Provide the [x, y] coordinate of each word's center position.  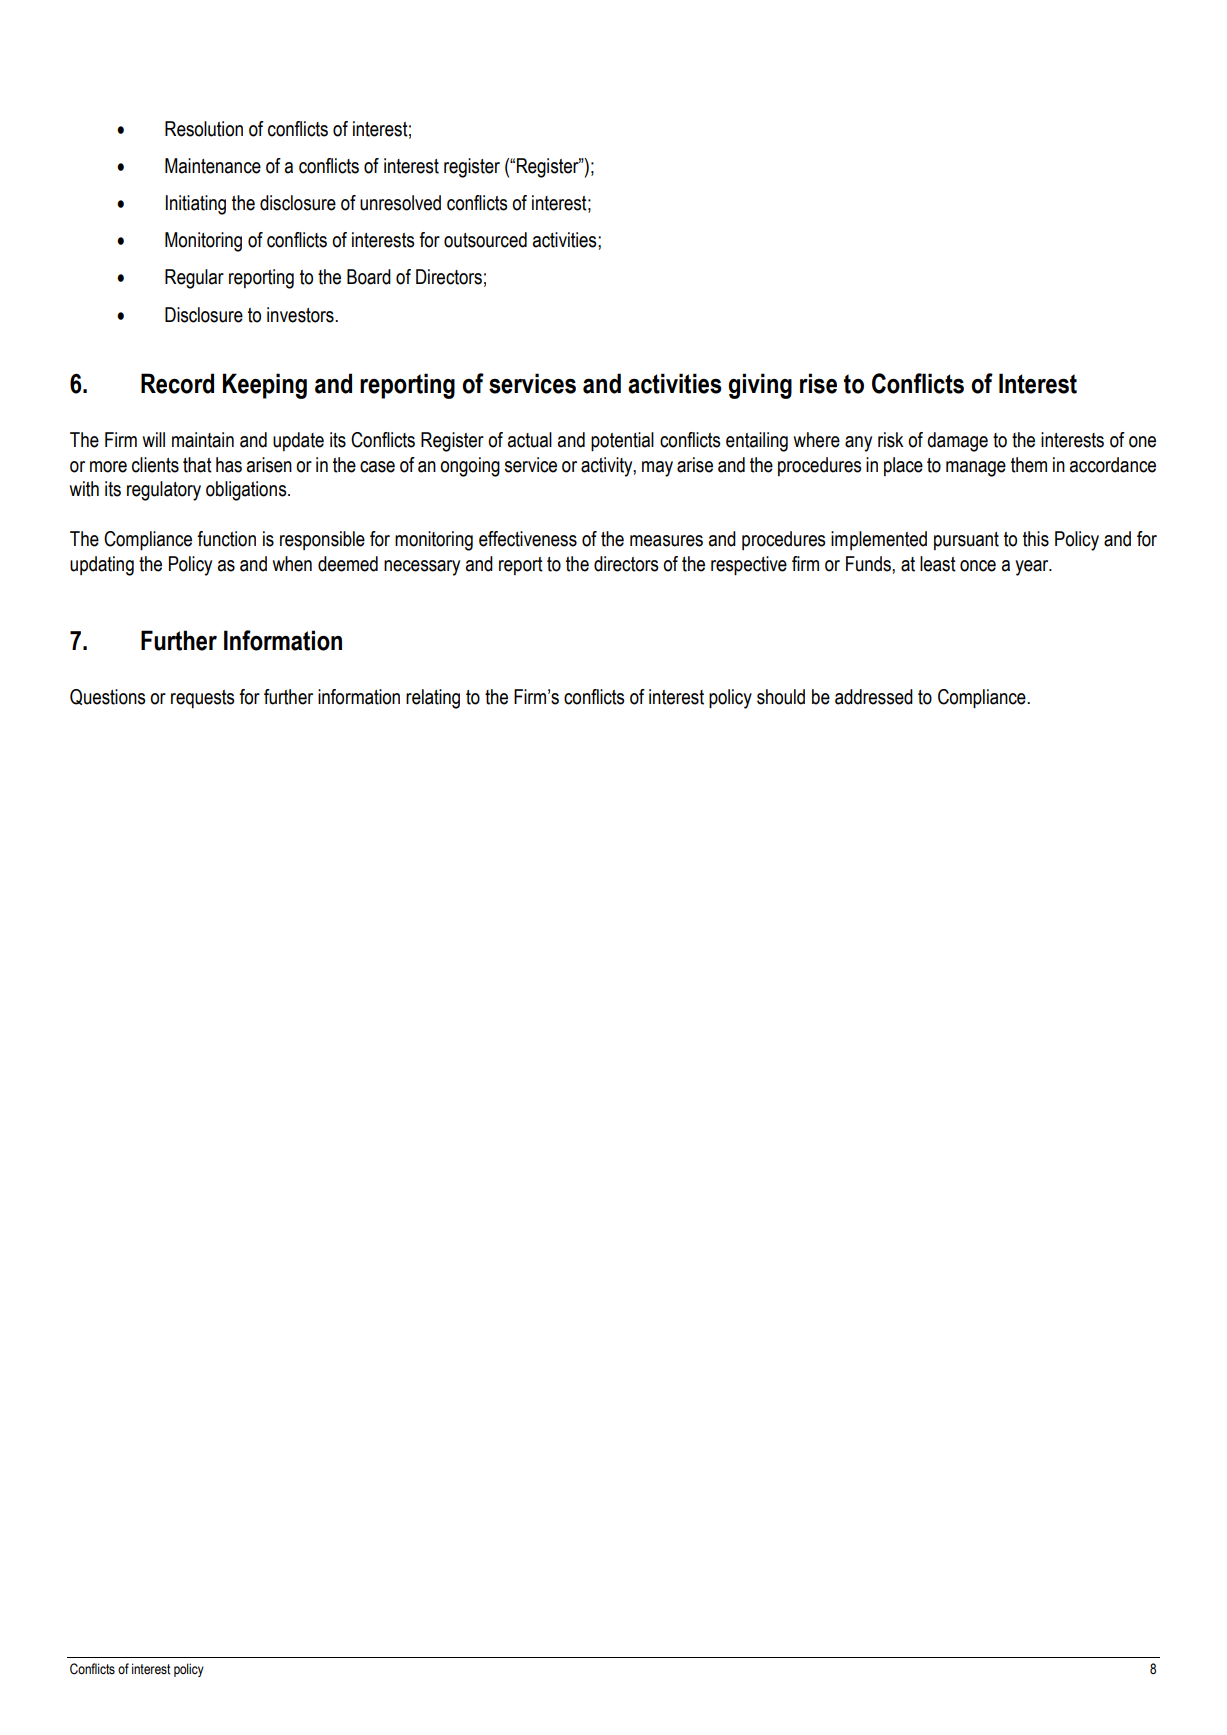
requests [202, 699]
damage [957, 442]
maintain [203, 440]
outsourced [485, 240]
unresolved [400, 203]
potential [622, 441]
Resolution [204, 129]
